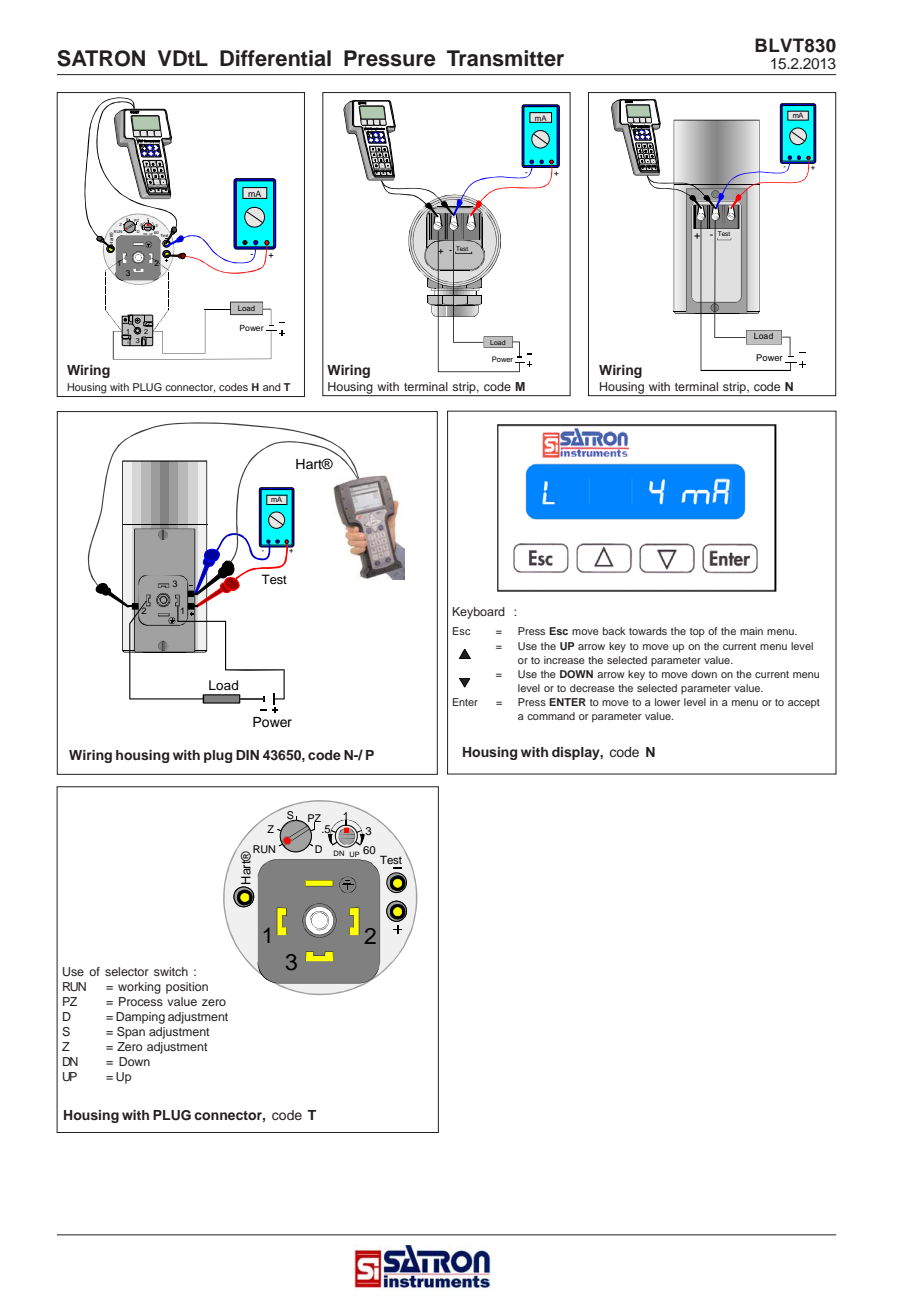 The image size is (924, 1308). I want to click on command, so click(551, 716).
